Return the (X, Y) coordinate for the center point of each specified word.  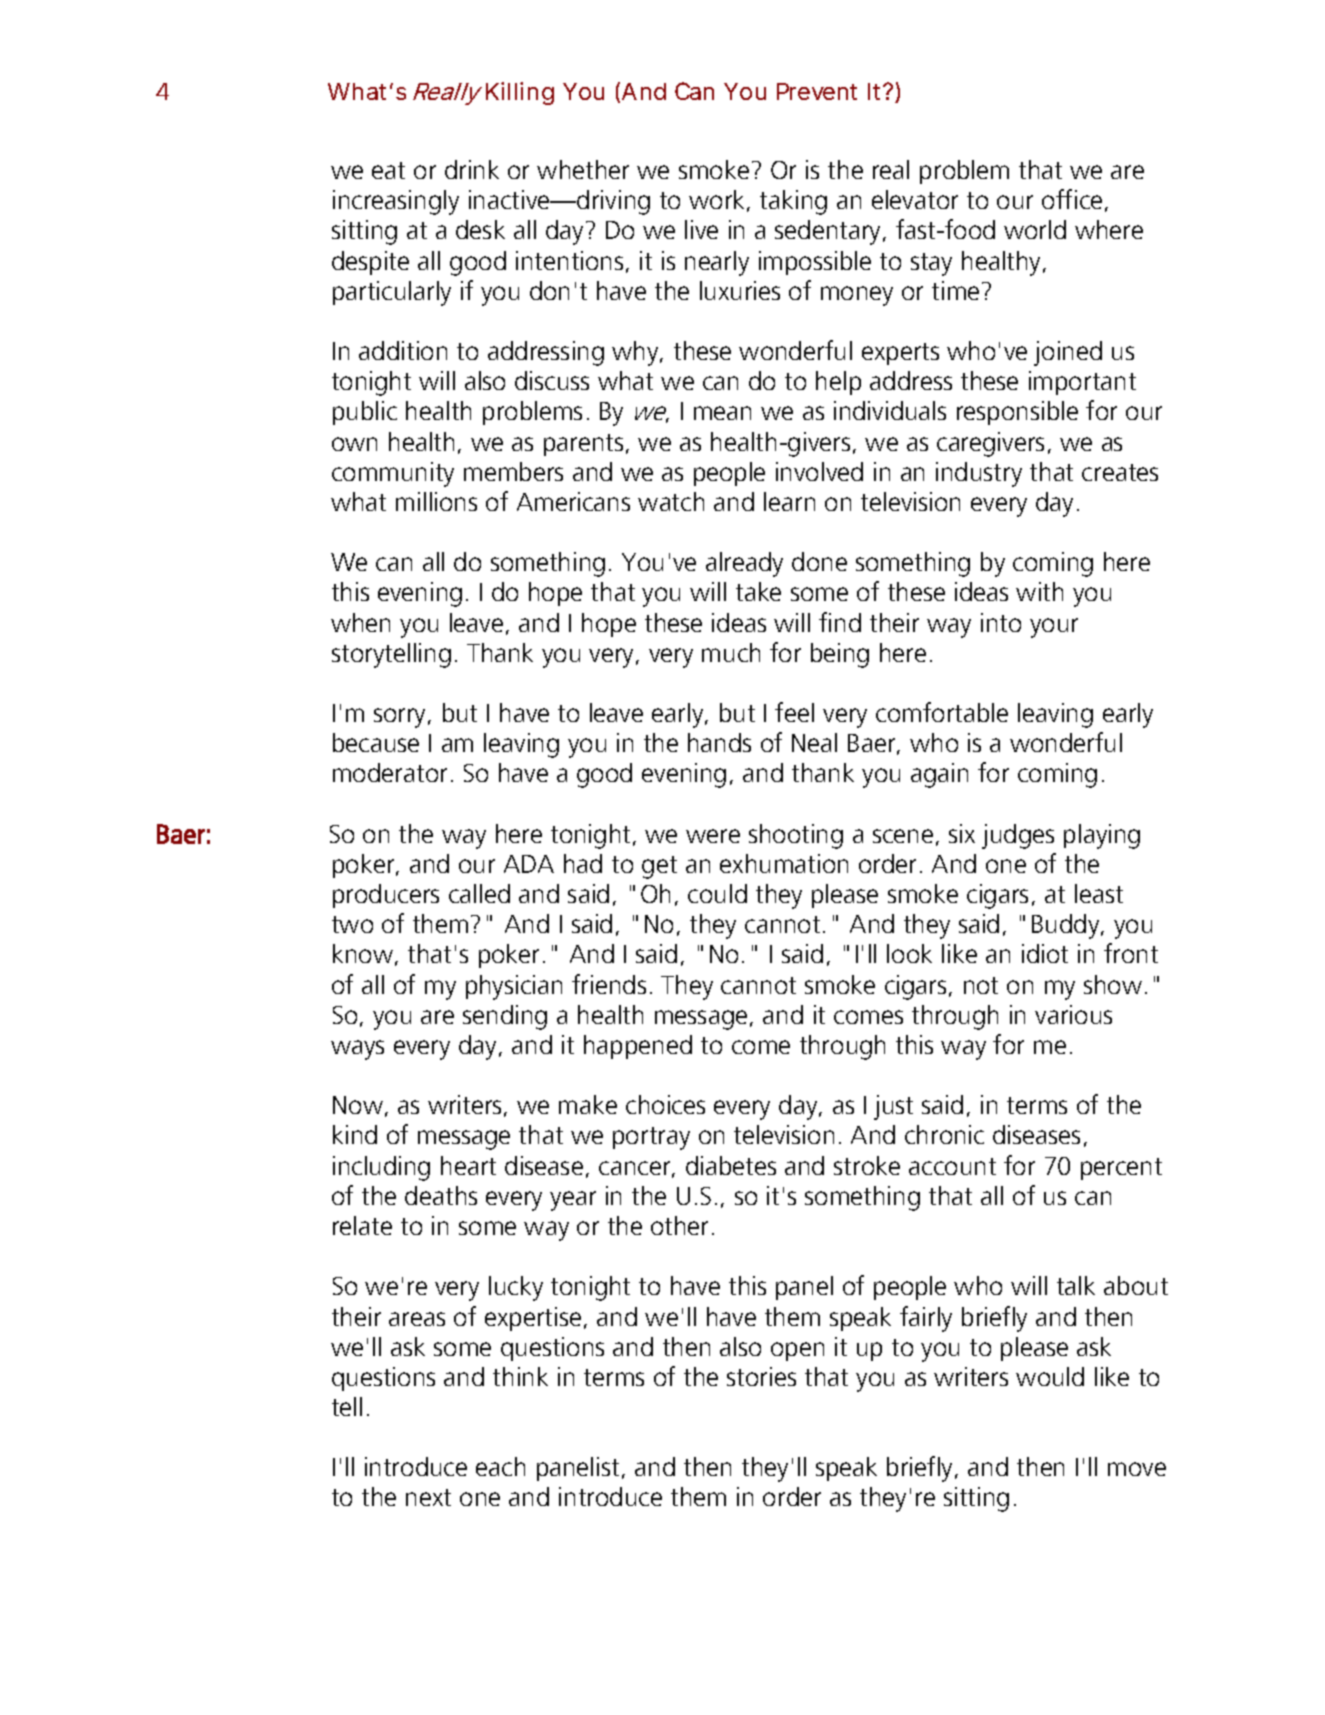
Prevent (817, 91)
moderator (390, 772)
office (1072, 199)
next (428, 1497)
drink (472, 169)
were (713, 836)
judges (1018, 836)
